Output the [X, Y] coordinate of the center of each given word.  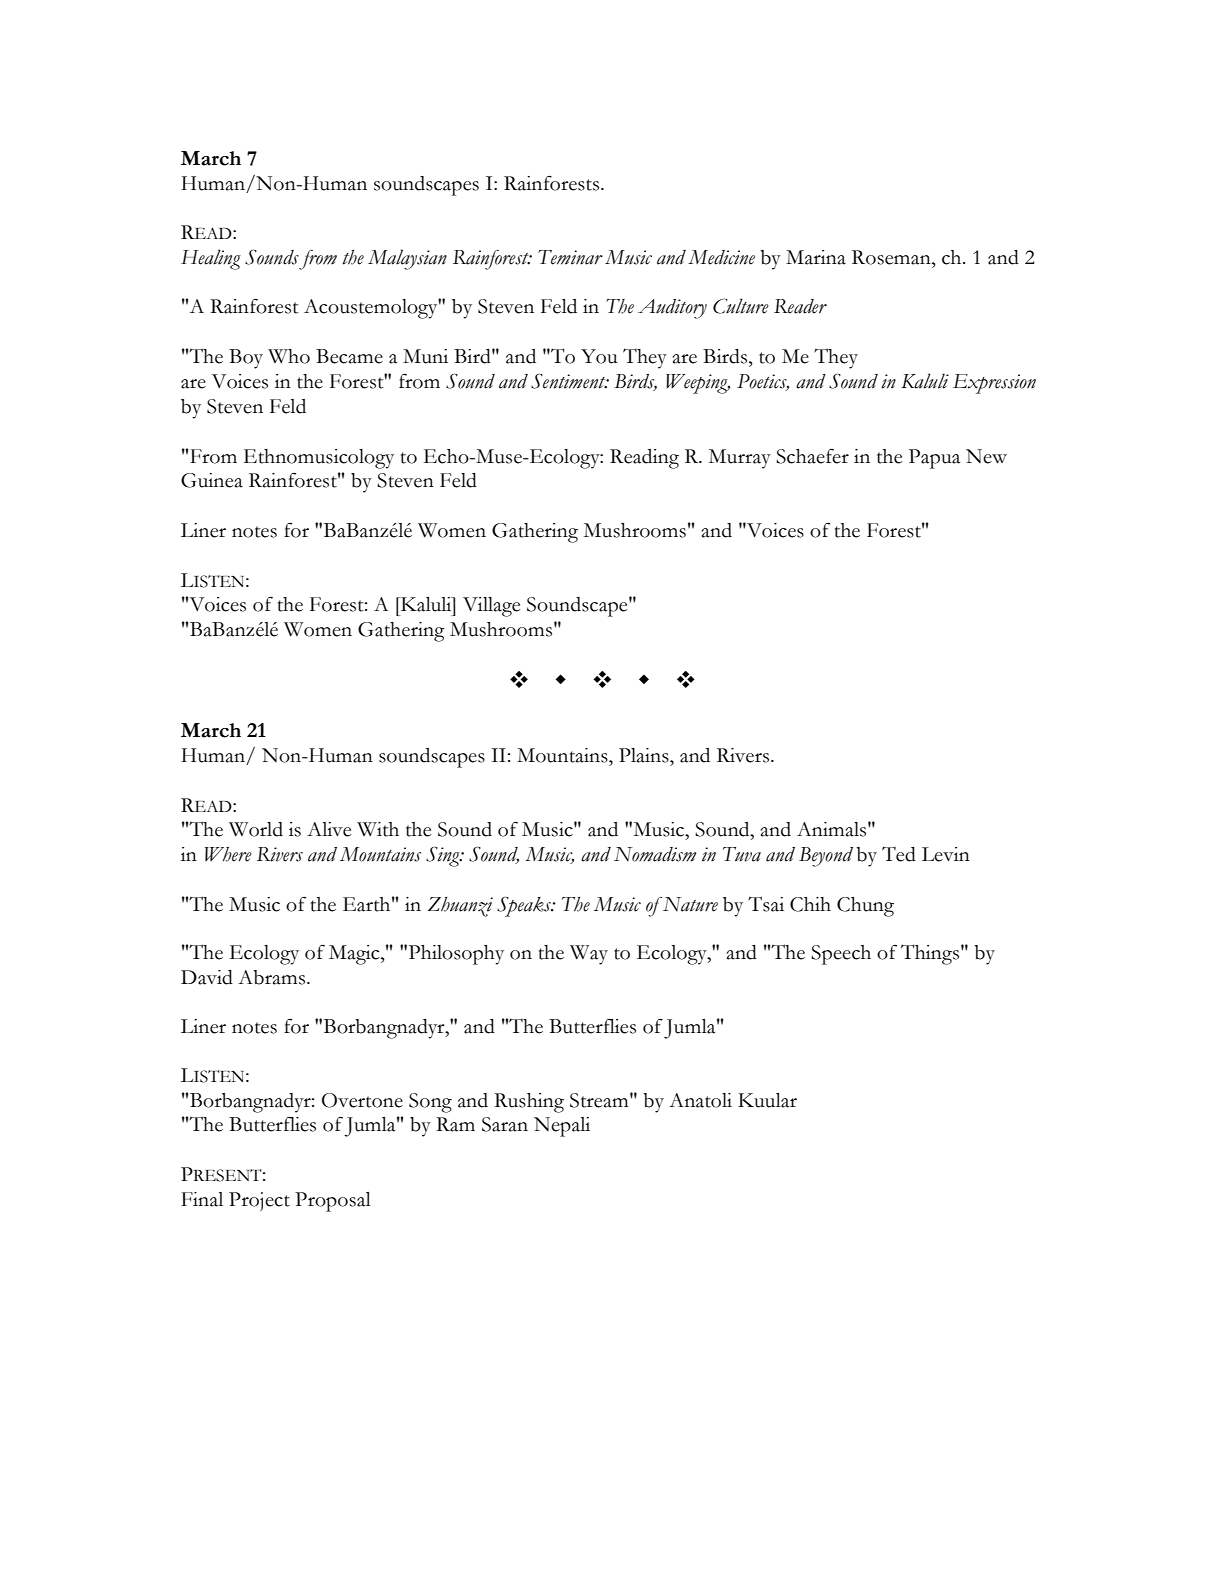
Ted [899, 854]
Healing [211, 259]
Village [491, 607]
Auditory [672, 309]
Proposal [333, 1202]
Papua [934, 459]
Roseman [892, 257]
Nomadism [655, 854]
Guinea [212, 480]
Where [228, 854]
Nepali [562, 1127]
